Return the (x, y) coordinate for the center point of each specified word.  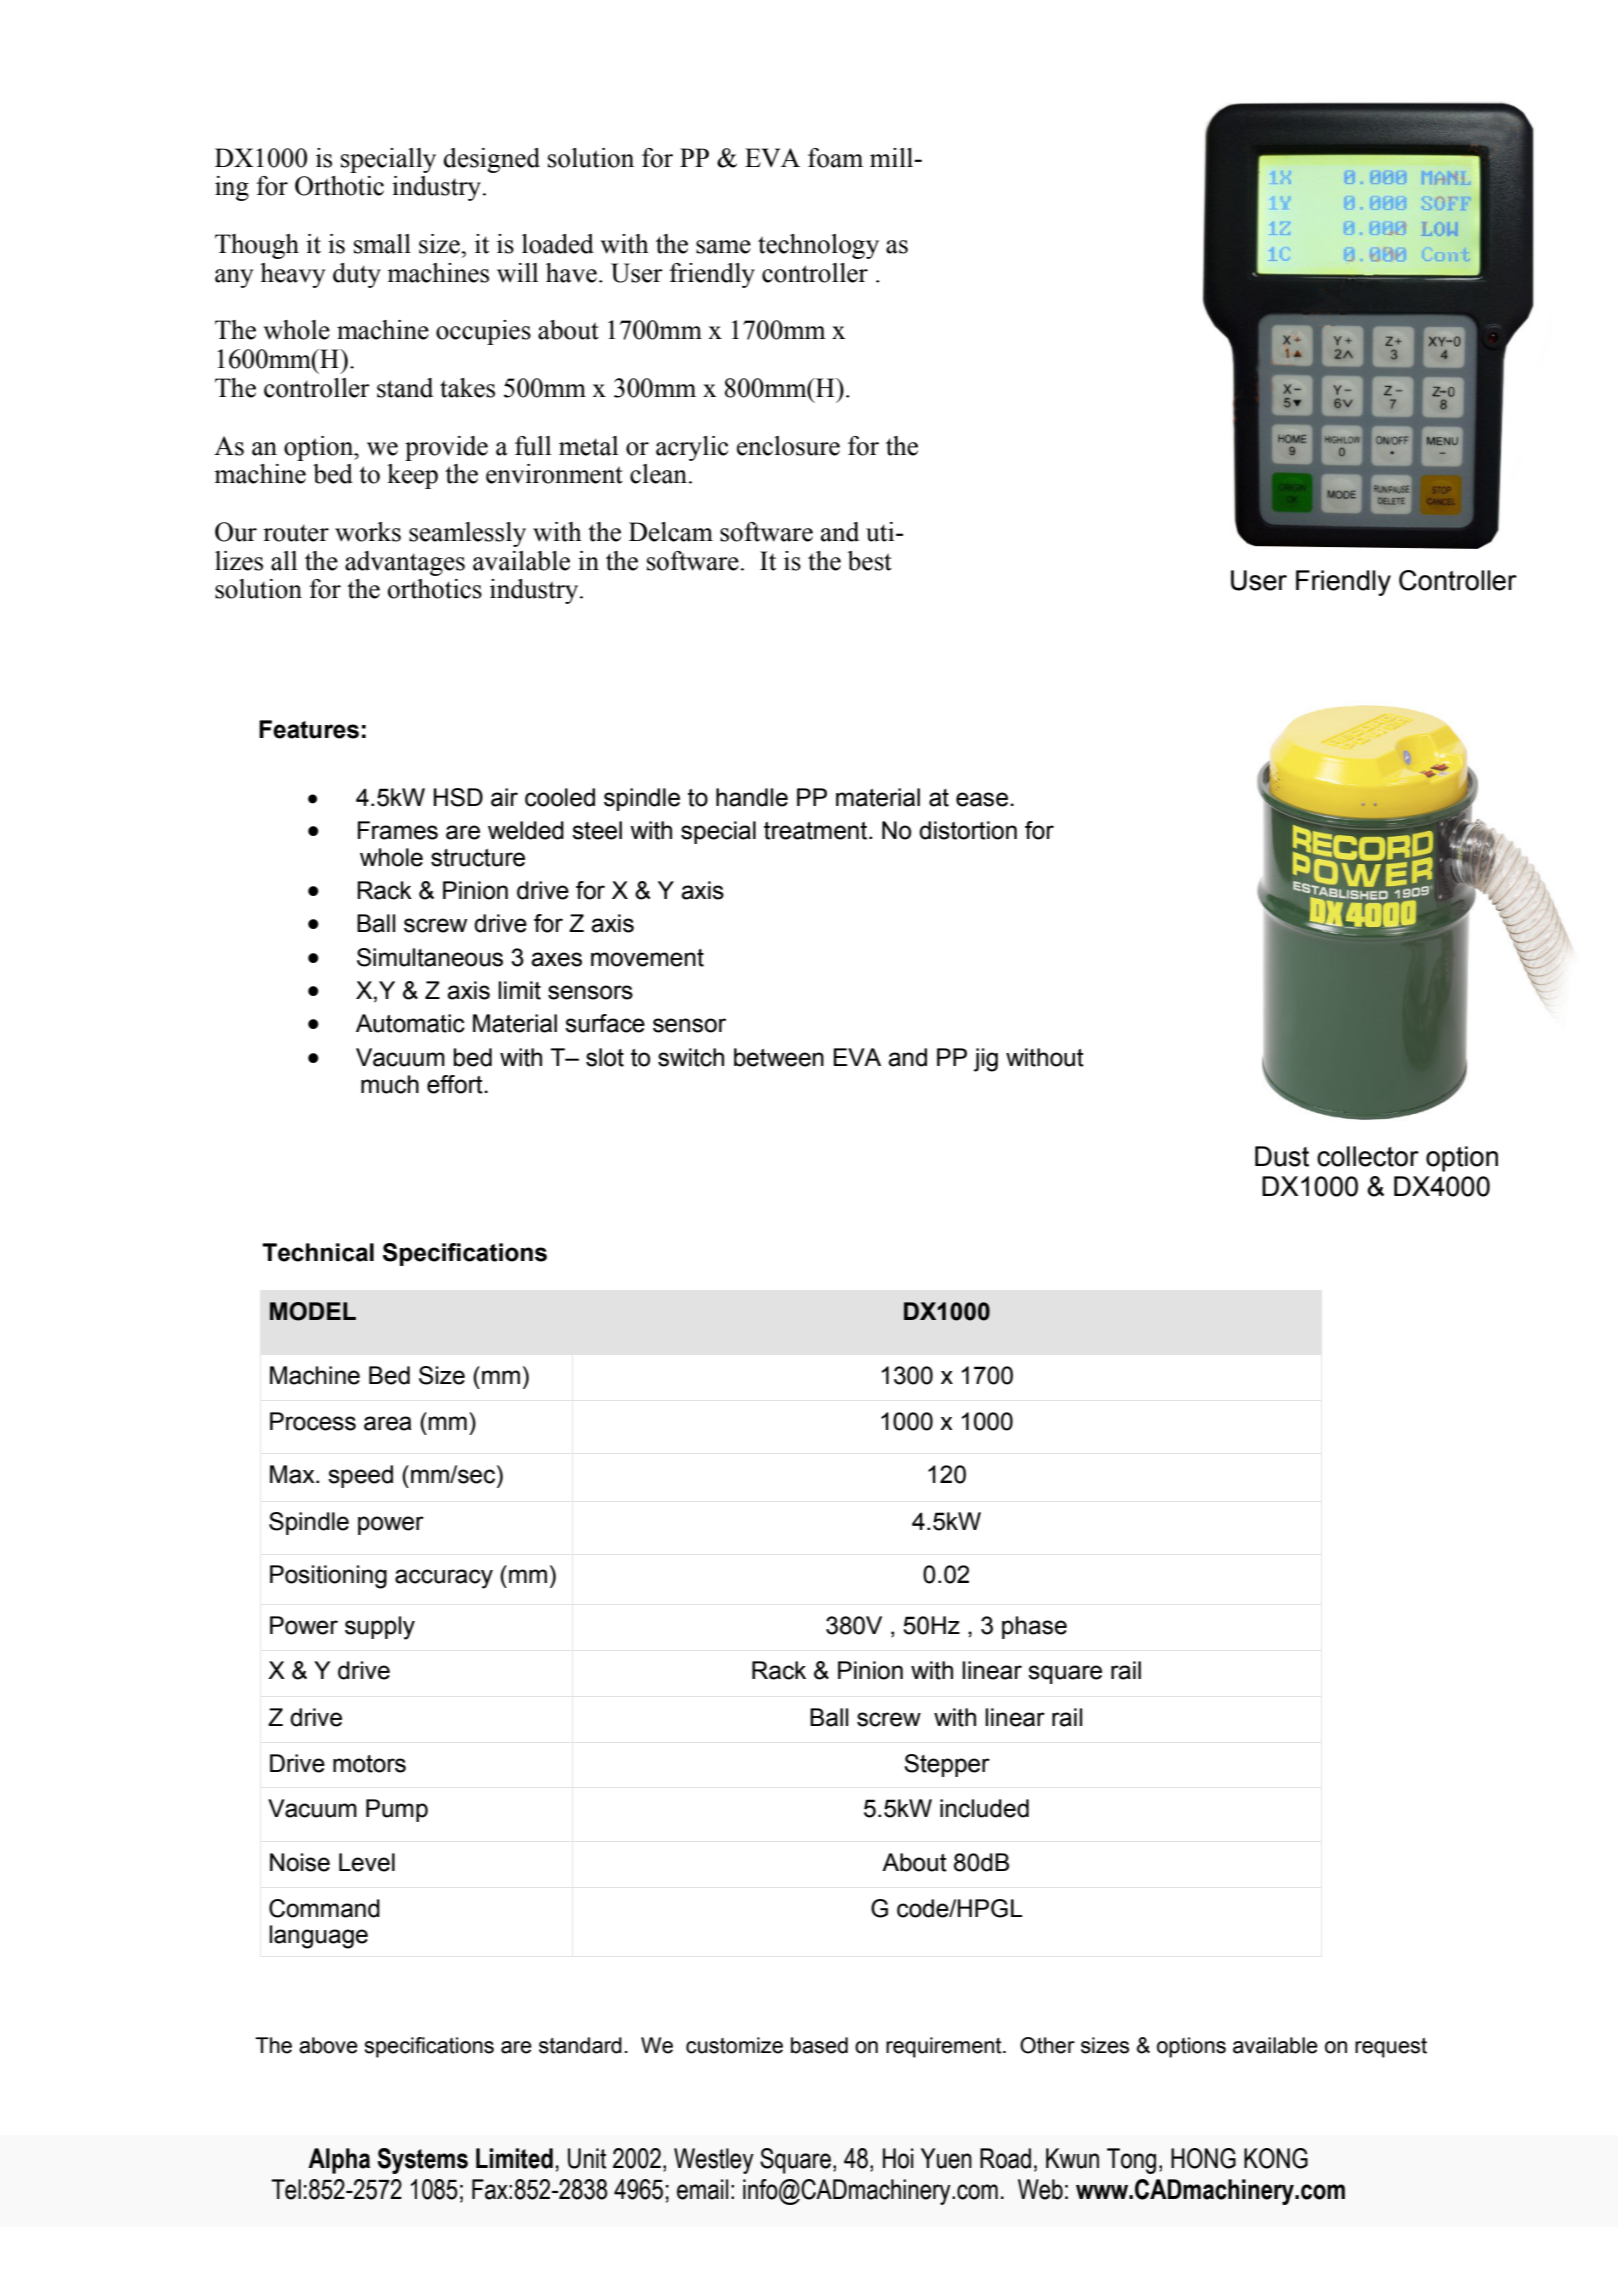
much (390, 1084)
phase (1034, 1627)
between (779, 1057)
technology (818, 246)
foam (835, 158)
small (382, 244)
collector (1368, 1156)
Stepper (947, 1765)
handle (752, 797)
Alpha (339, 2161)
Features (309, 729)
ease (982, 799)
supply (380, 1628)
